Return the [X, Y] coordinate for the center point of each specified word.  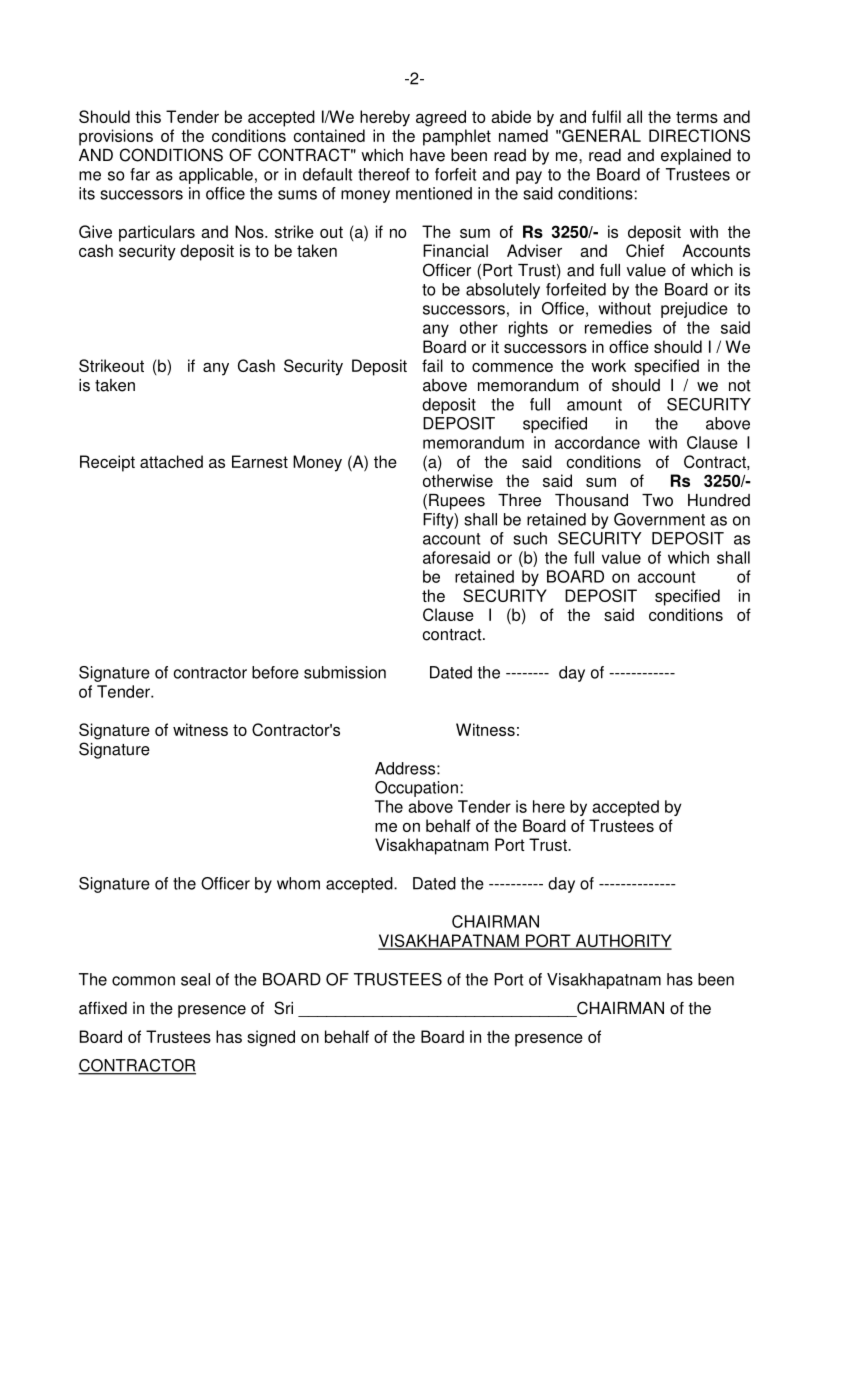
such [530, 538]
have [427, 155]
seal [195, 979]
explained [696, 157]
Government [659, 519]
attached [171, 461]
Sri [283, 1008]
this [148, 116]
